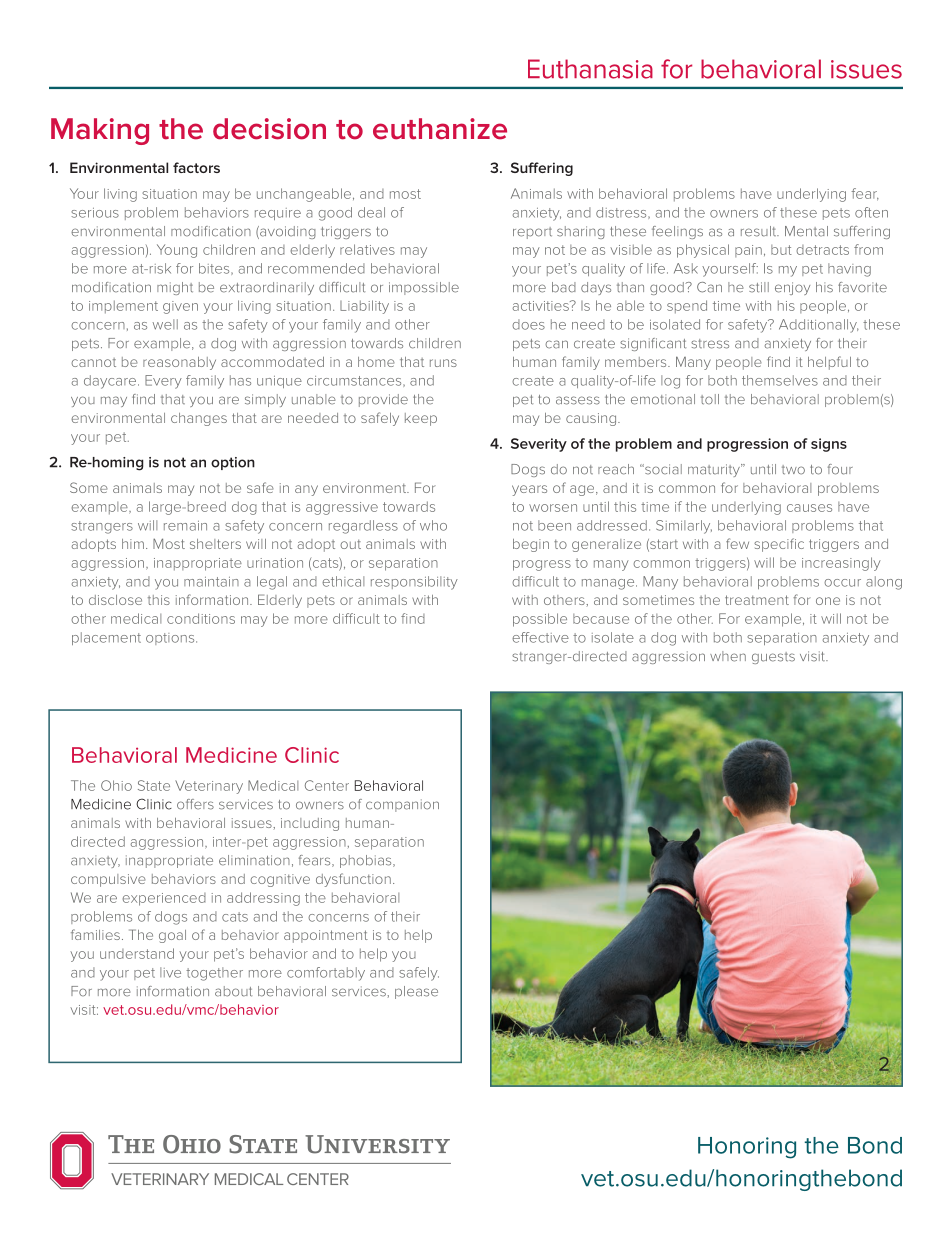  Describe the element at coordinates (531, 545) in the screenshot. I see `begin` at that location.
